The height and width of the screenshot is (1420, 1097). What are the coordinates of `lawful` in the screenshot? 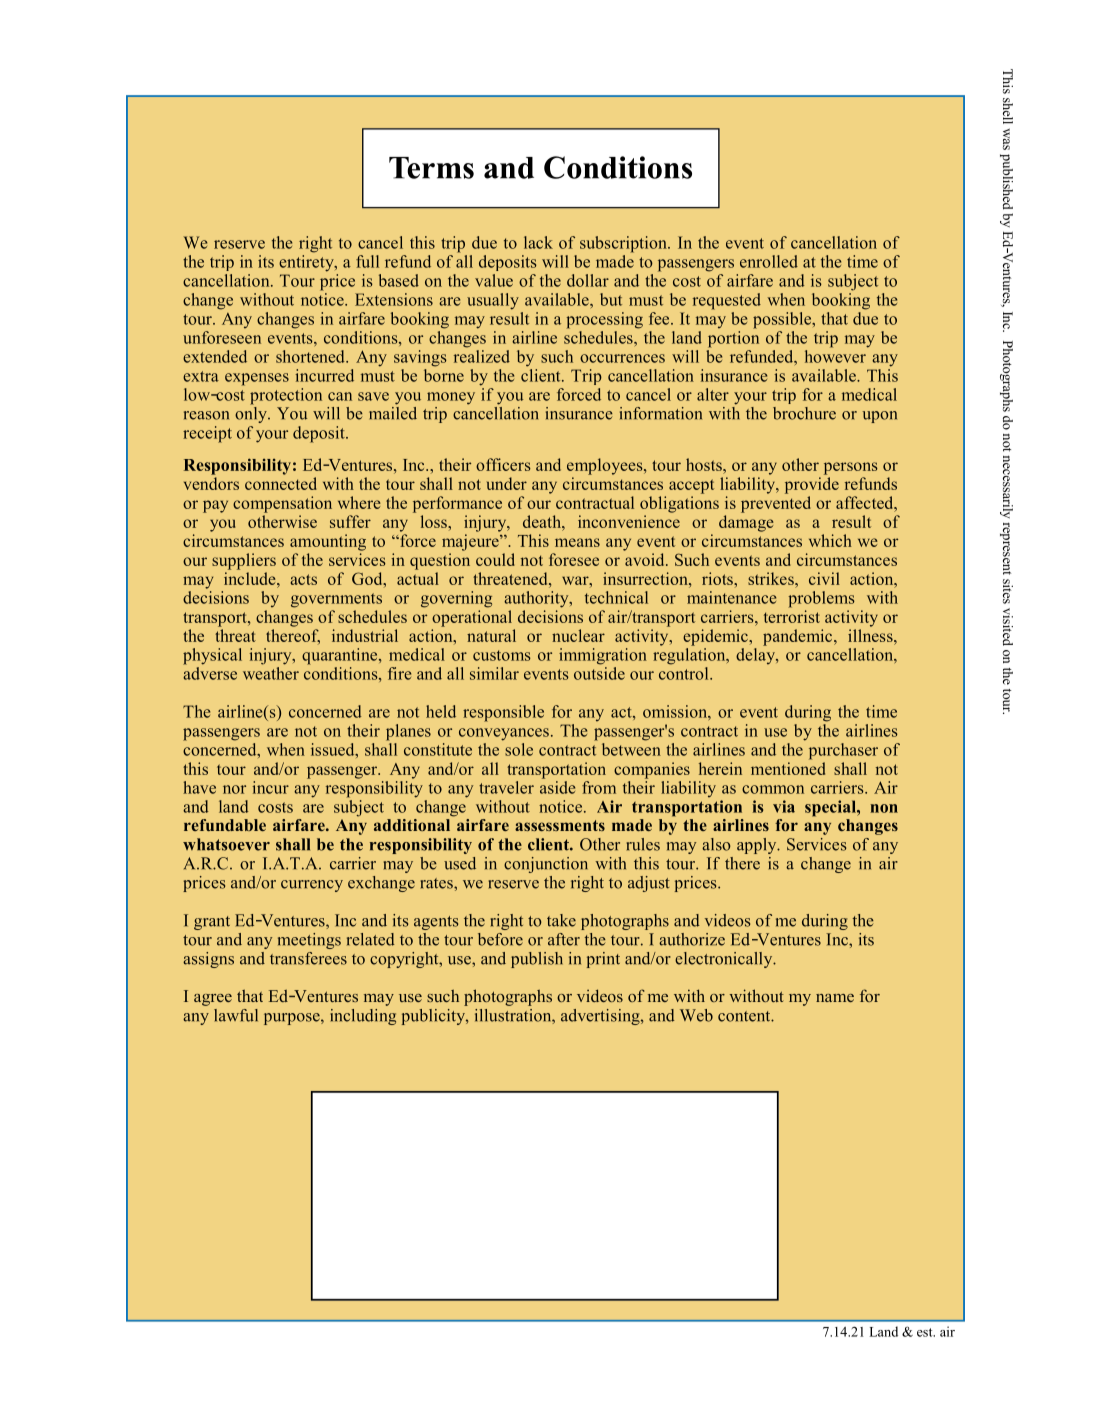 It's located at (236, 1015).
